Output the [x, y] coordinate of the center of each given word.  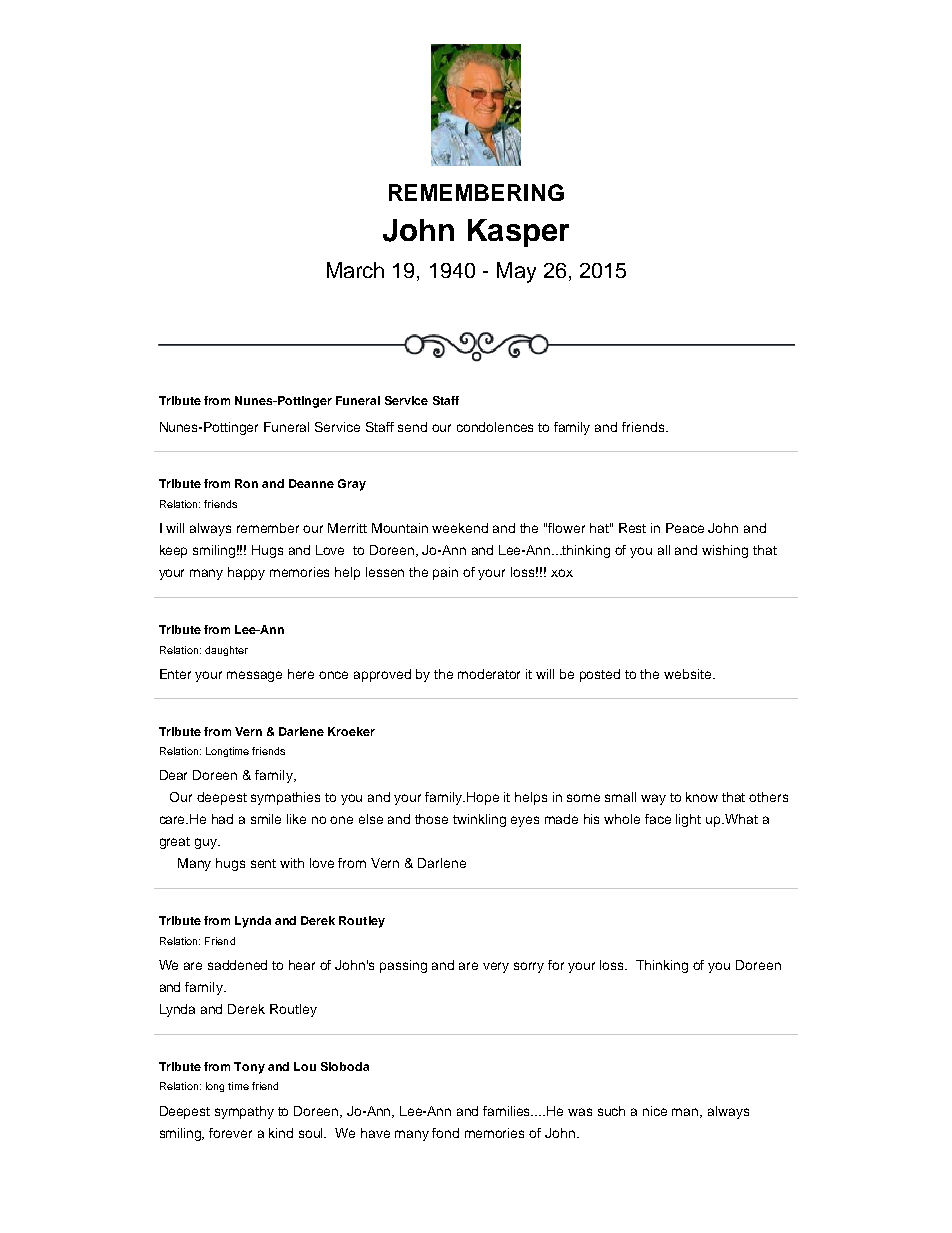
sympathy [244, 1112]
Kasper [518, 233]
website [689, 674]
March [355, 270]
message [254, 676]
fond [445, 1133]
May [516, 272]
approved [382, 675]
